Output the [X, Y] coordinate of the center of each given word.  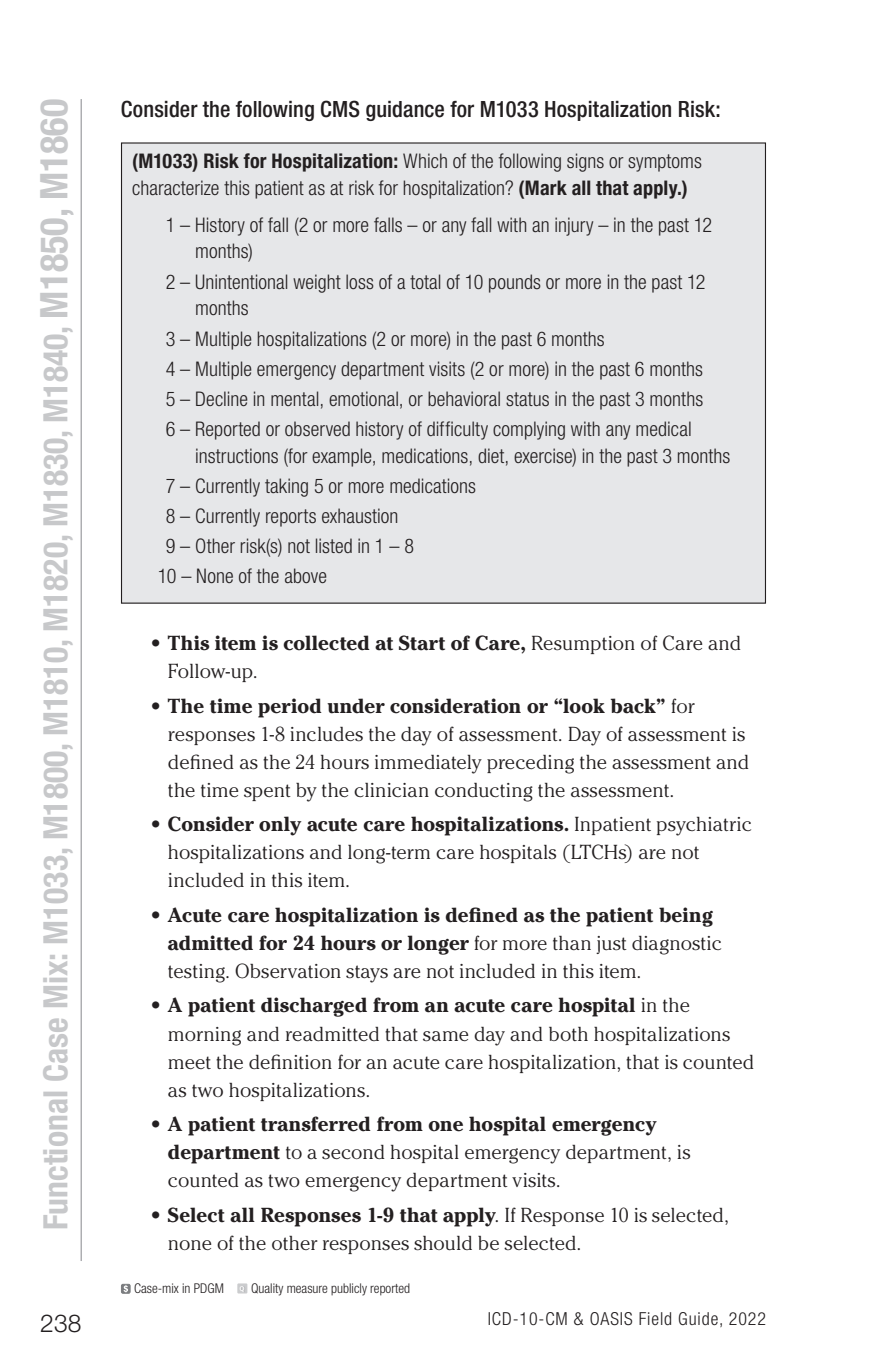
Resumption [583, 644]
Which [425, 160]
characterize [175, 187]
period [290, 708]
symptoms [665, 163]
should [443, 1243]
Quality [267, 1289]
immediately [428, 764]
